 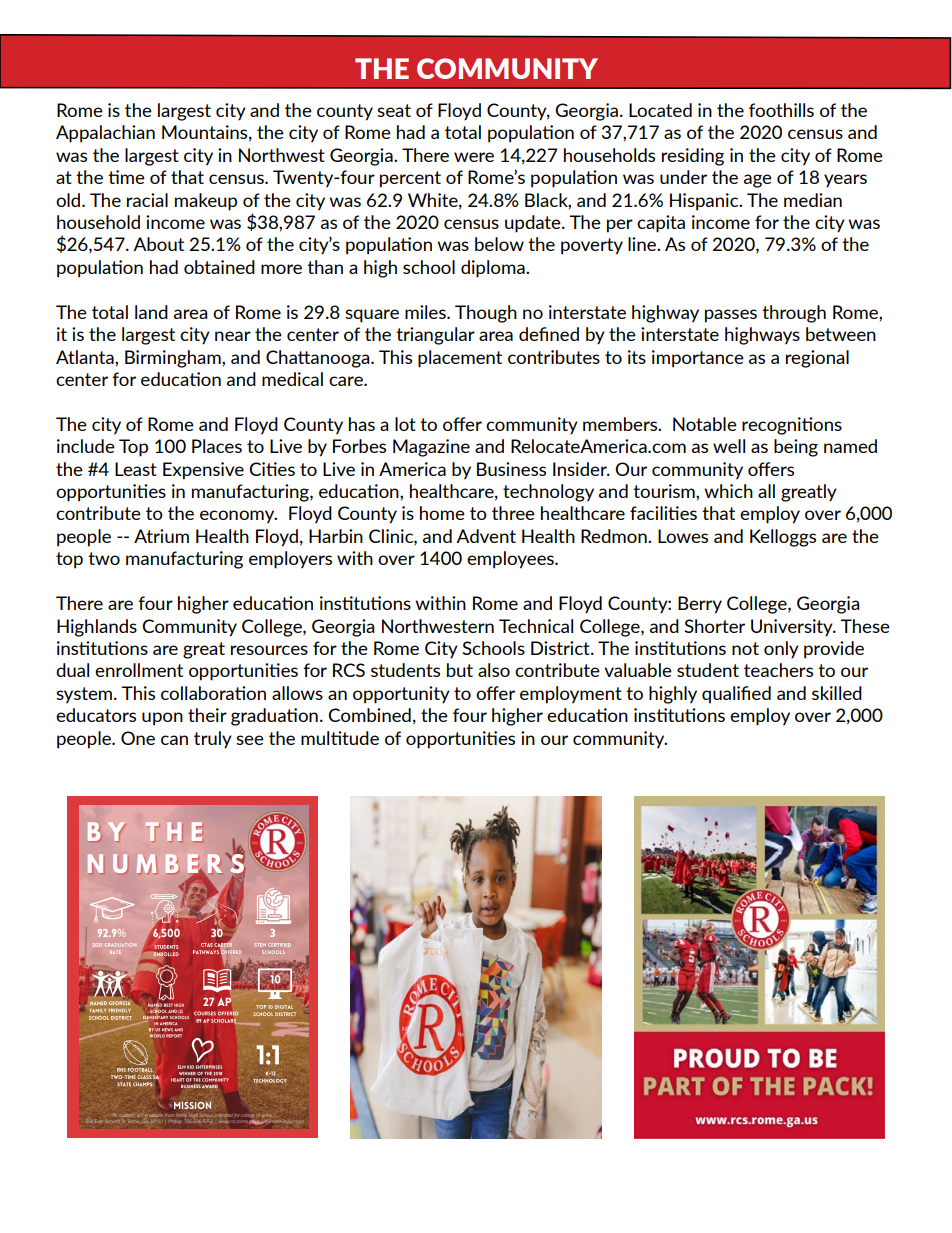 I want to click on were, so click(x=474, y=157).
